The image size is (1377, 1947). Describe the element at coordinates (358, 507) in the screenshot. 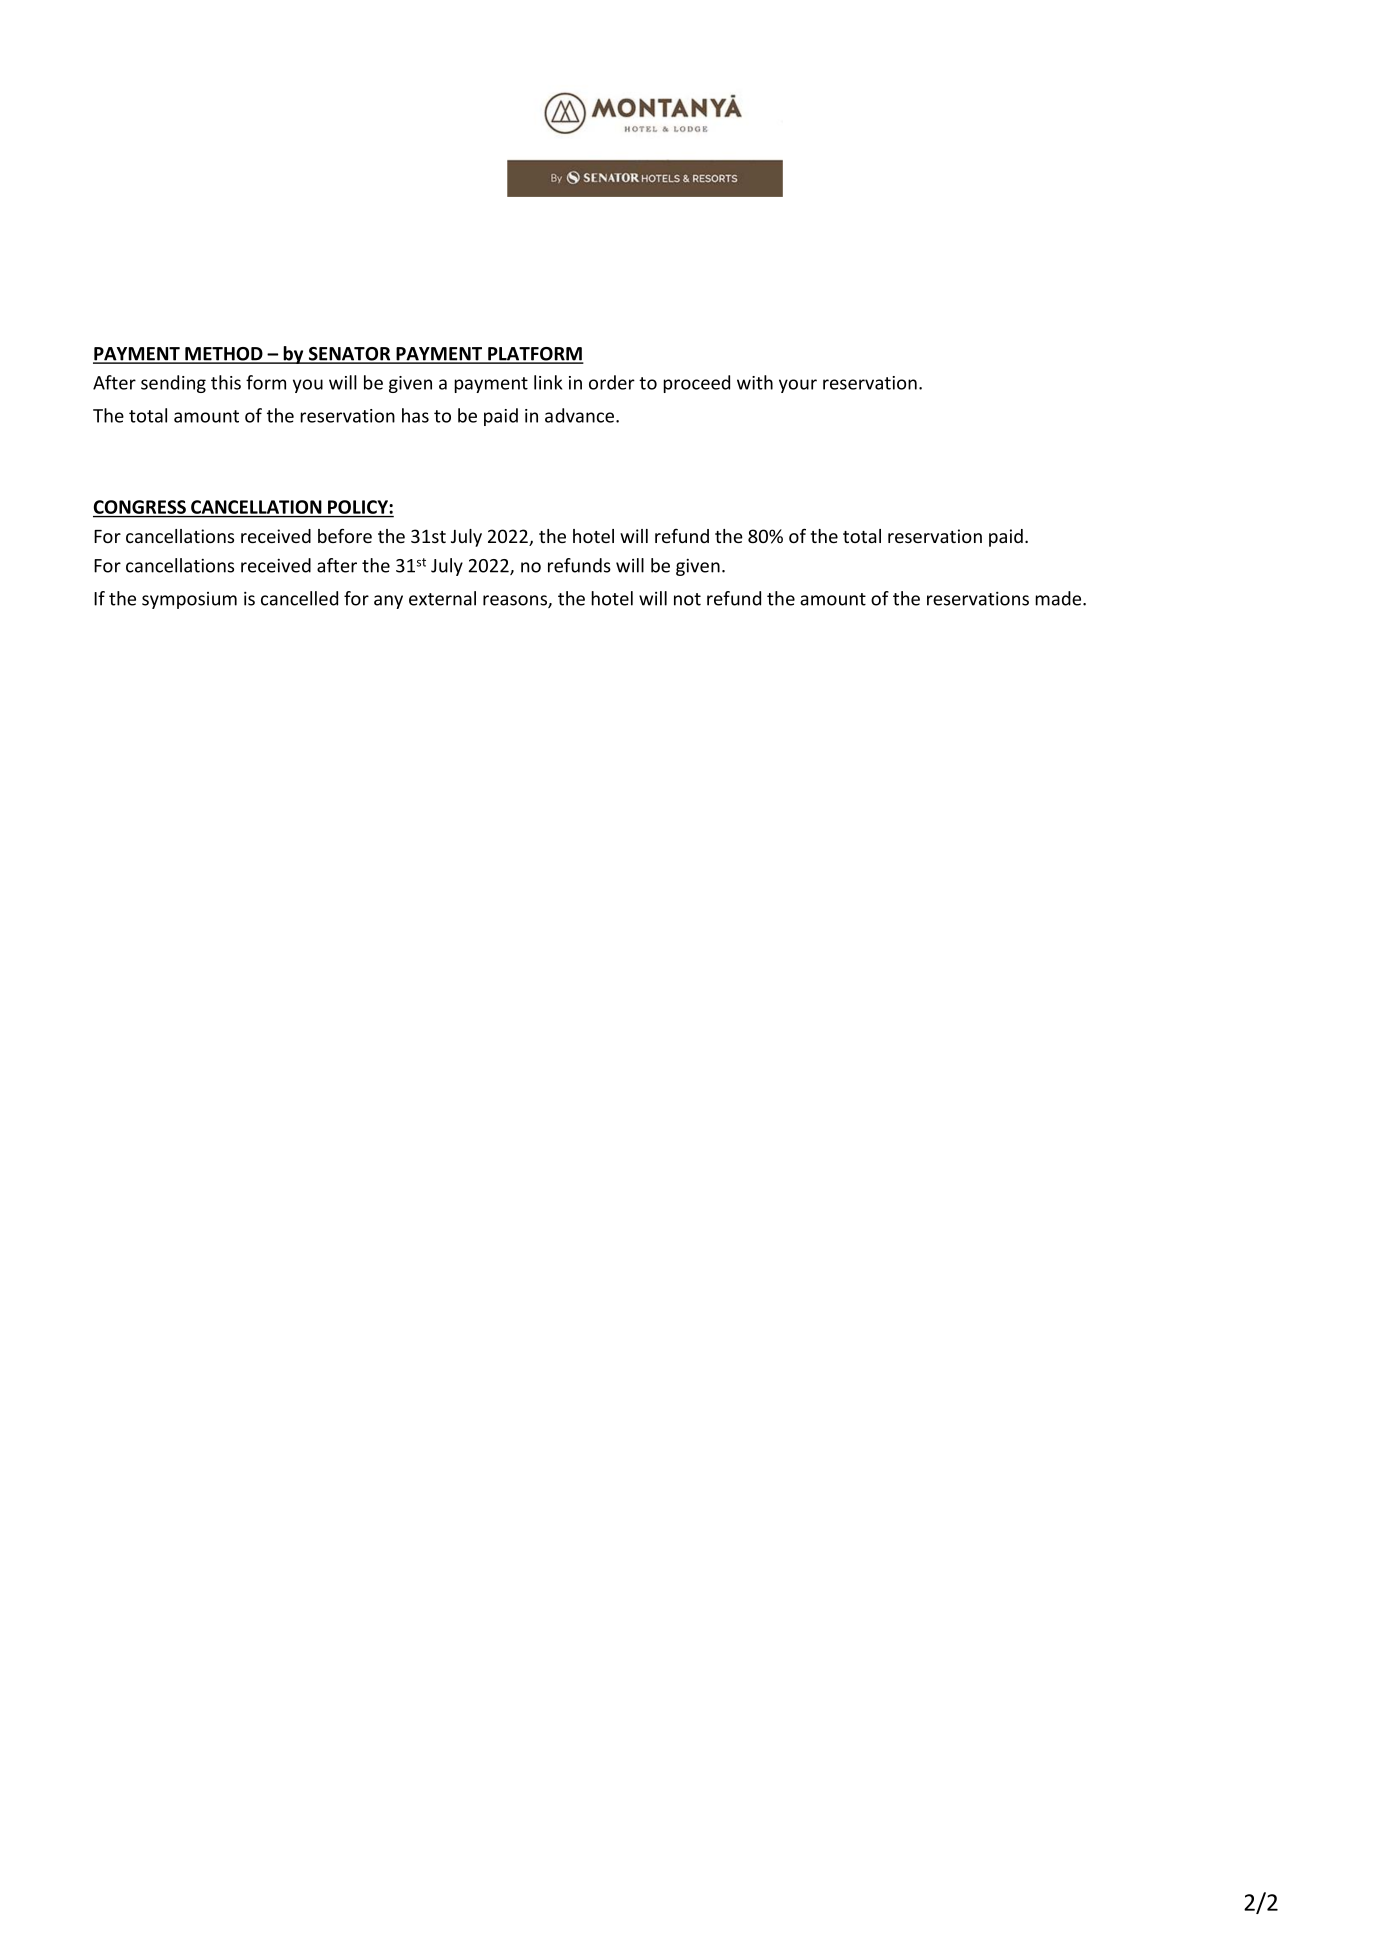

I see `POLICY` at that location.
